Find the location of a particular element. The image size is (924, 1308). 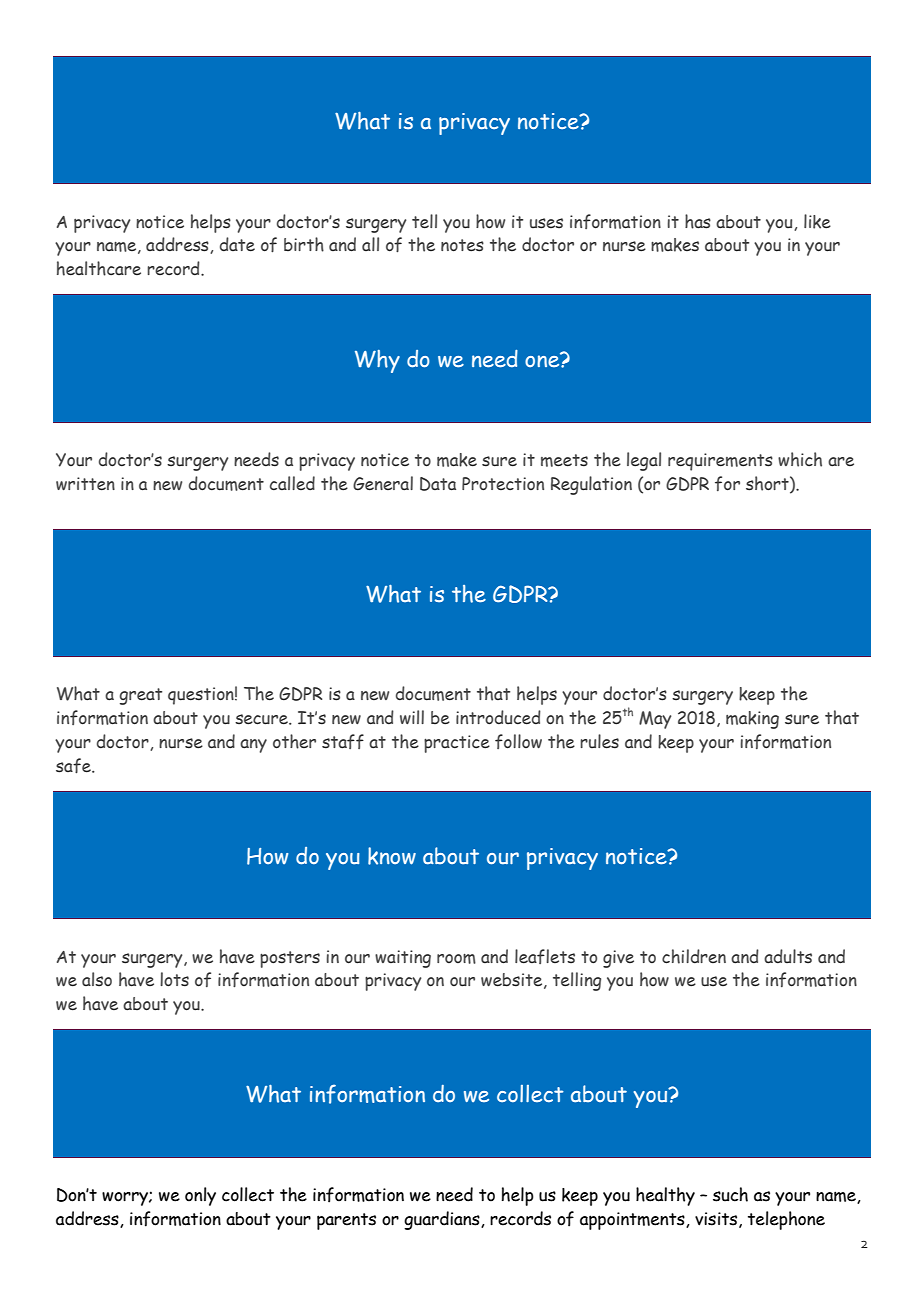

only is located at coordinates (200, 1196).
